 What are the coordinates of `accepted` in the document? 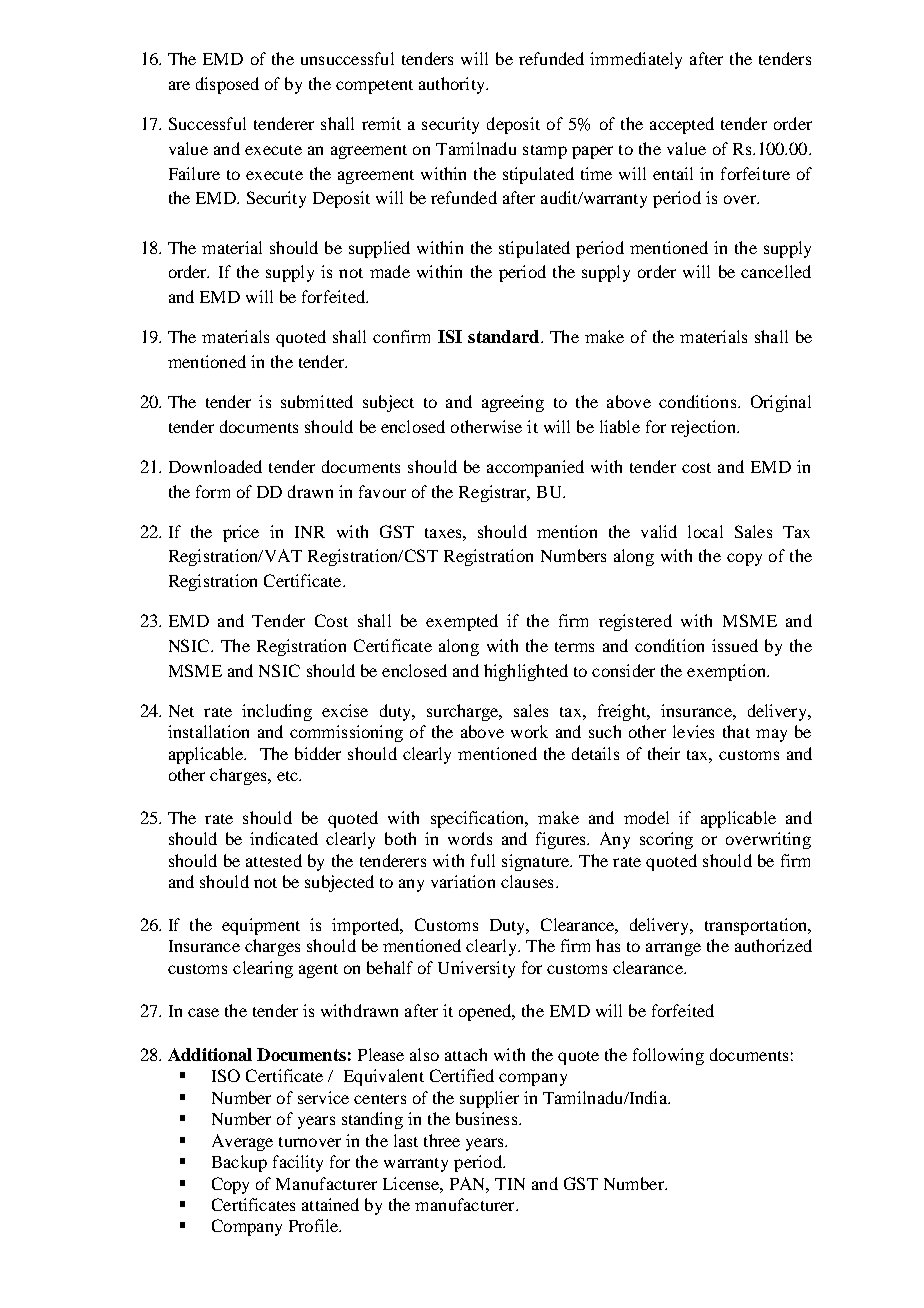 It's located at (682, 125).
